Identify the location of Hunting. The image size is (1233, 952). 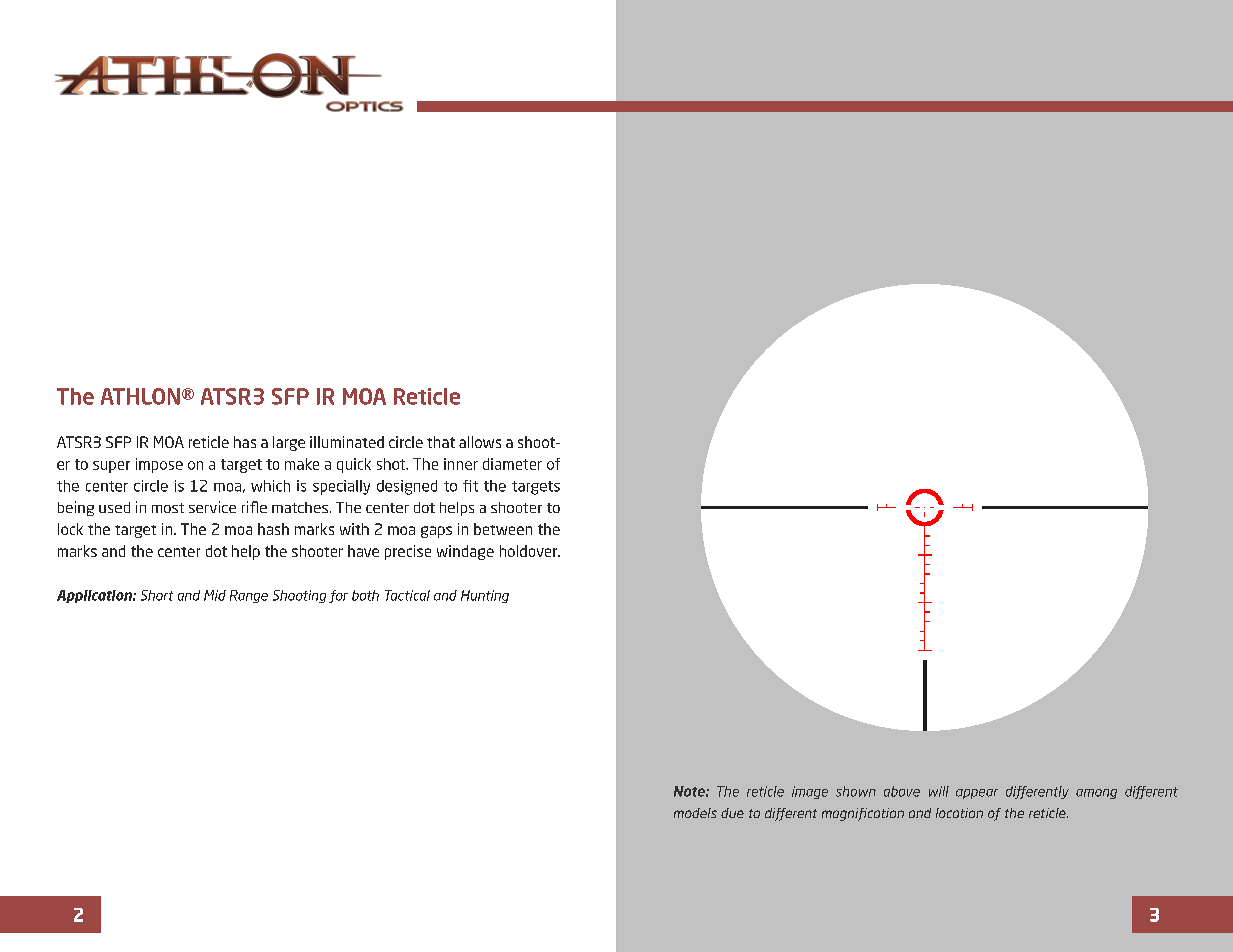
(485, 596).
